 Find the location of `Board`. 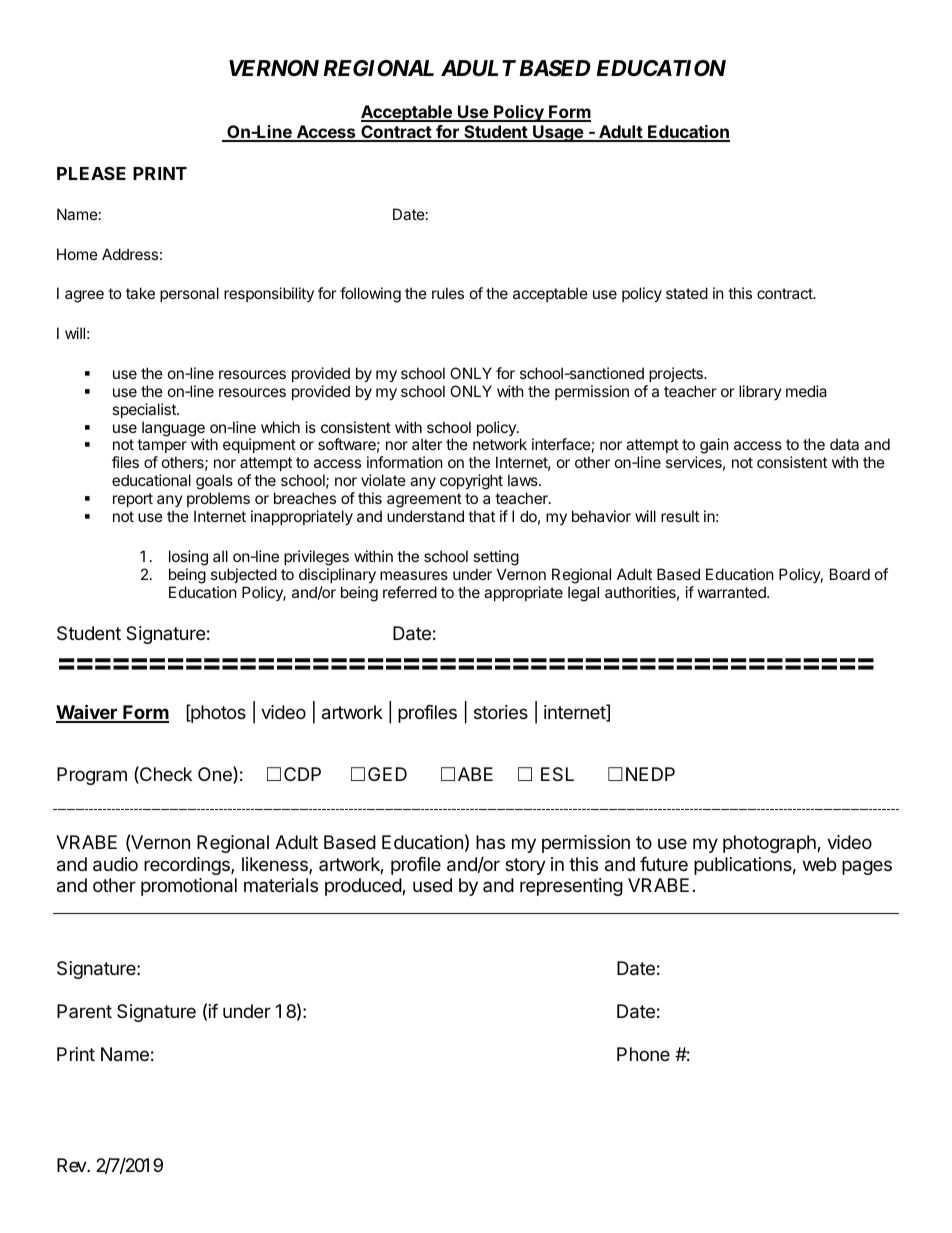

Board is located at coordinates (850, 574).
